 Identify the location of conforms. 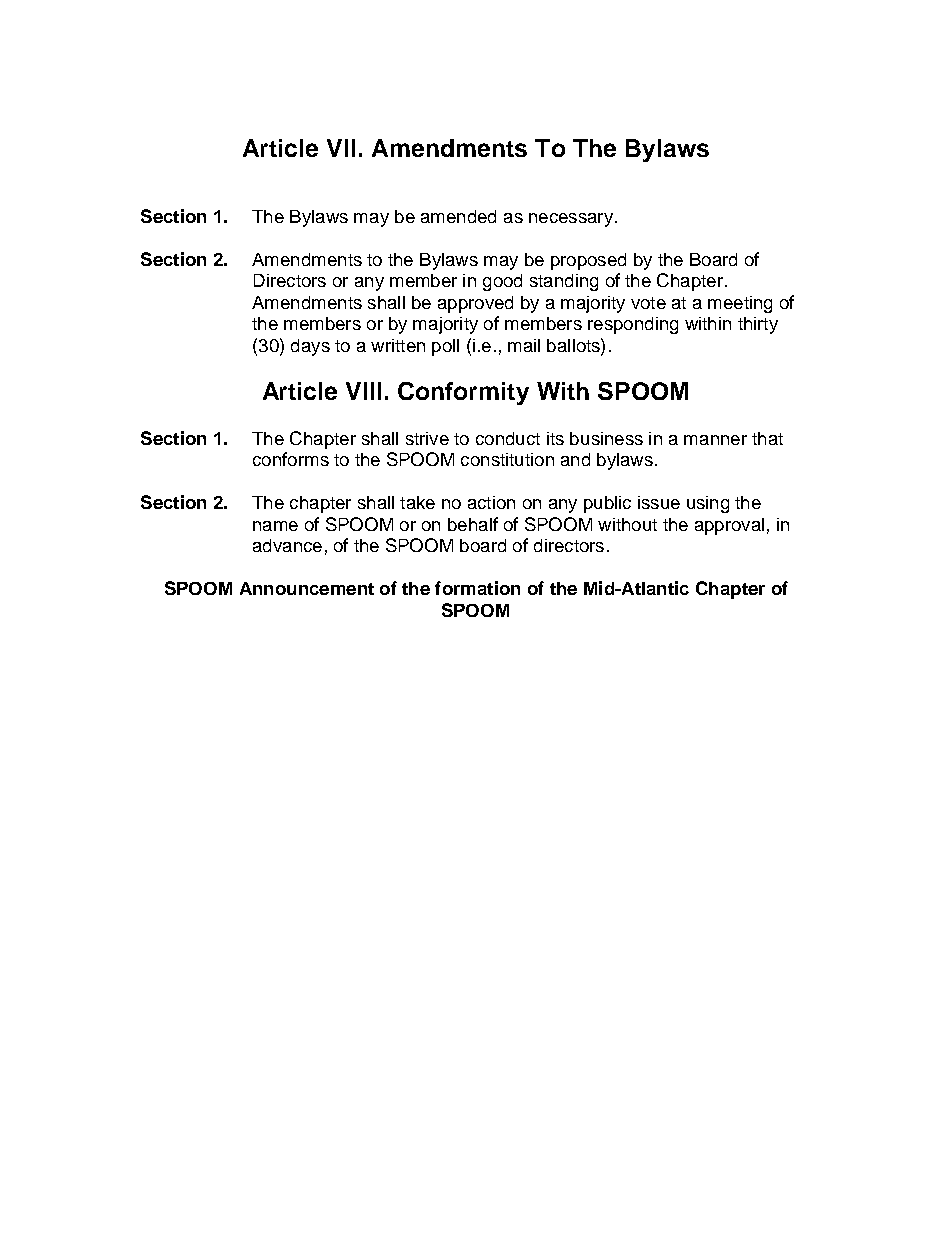
(291, 459).
